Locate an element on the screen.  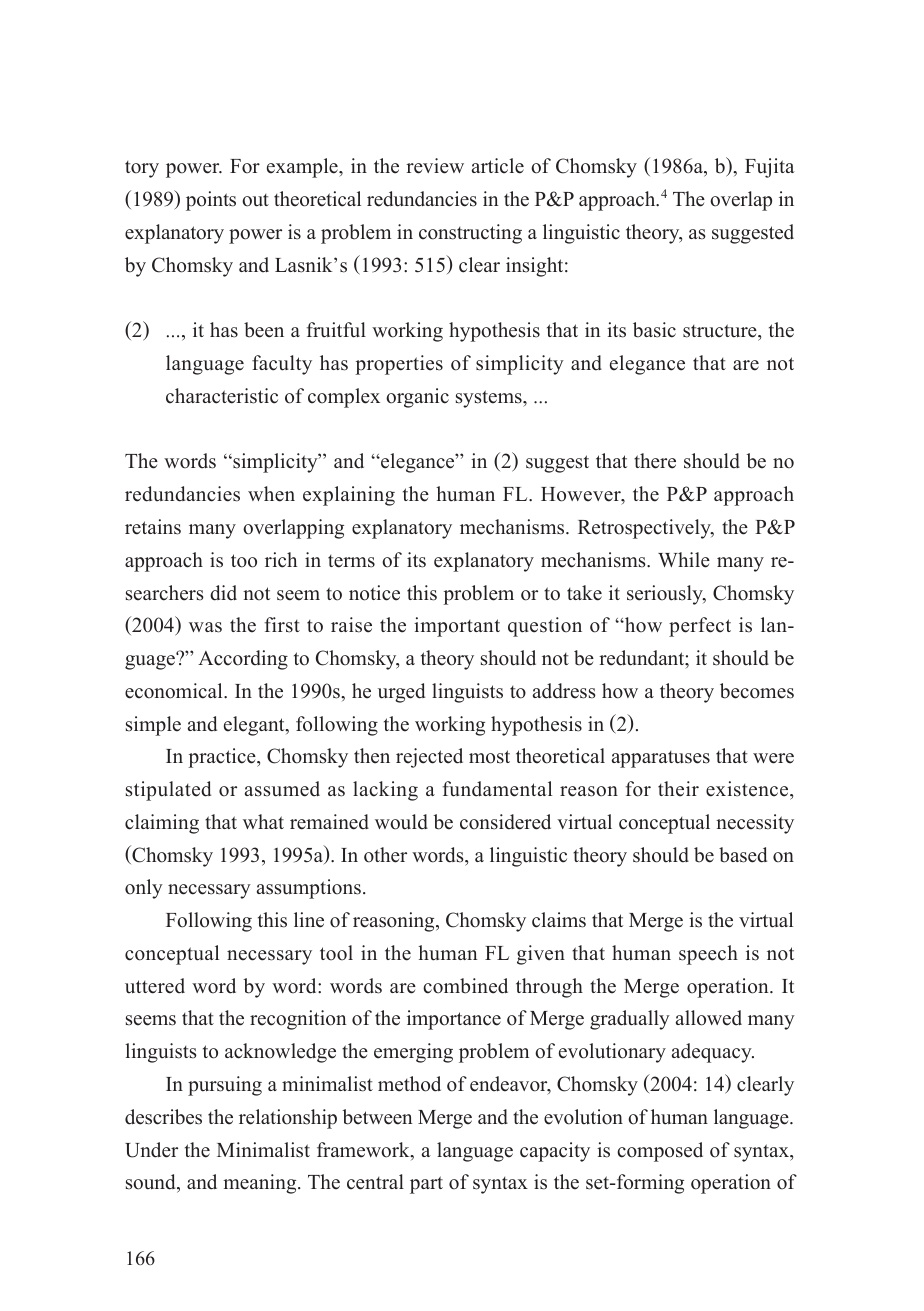
explaining is located at coordinates (349, 496).
